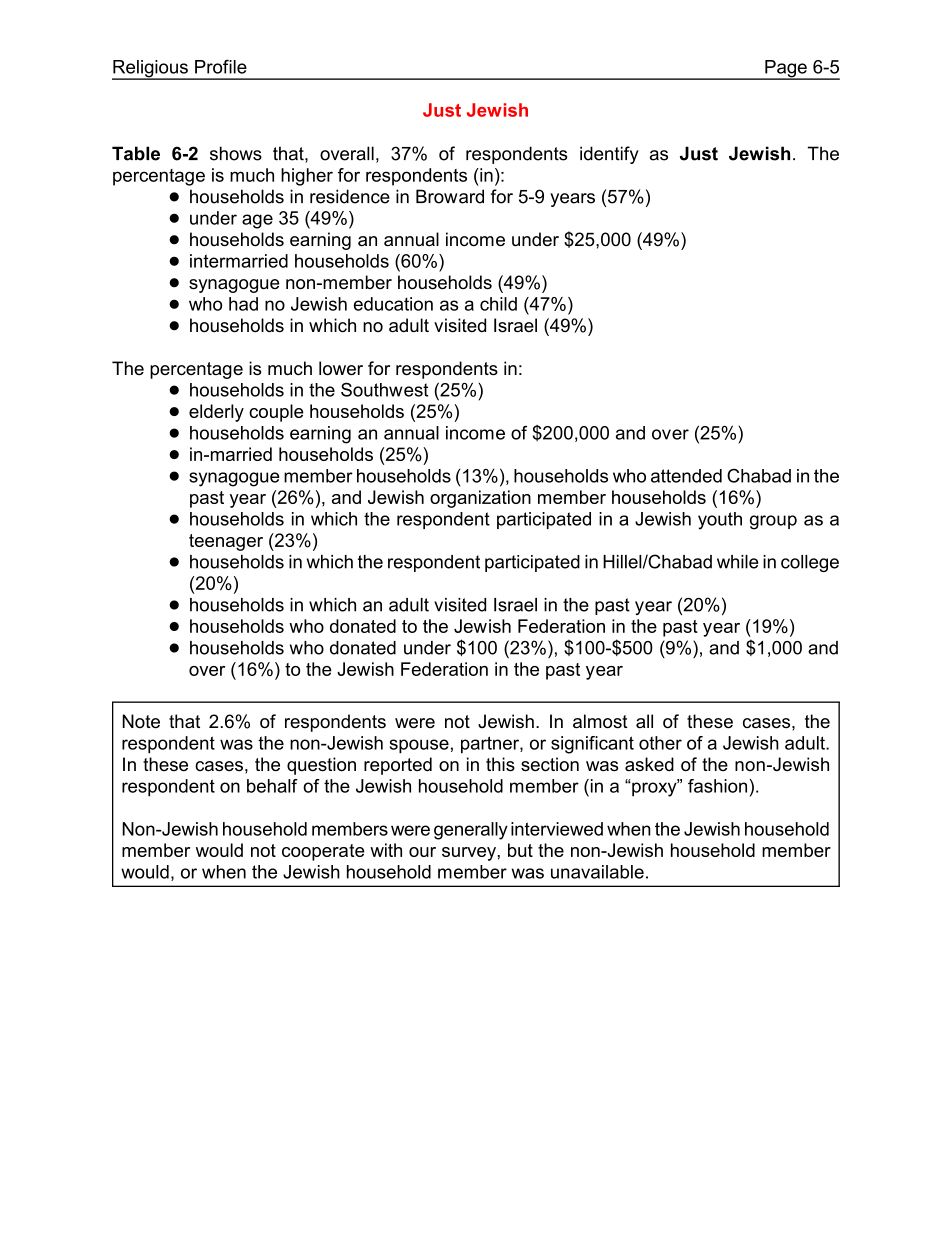  I want to click on identify, so click(609, 155).
